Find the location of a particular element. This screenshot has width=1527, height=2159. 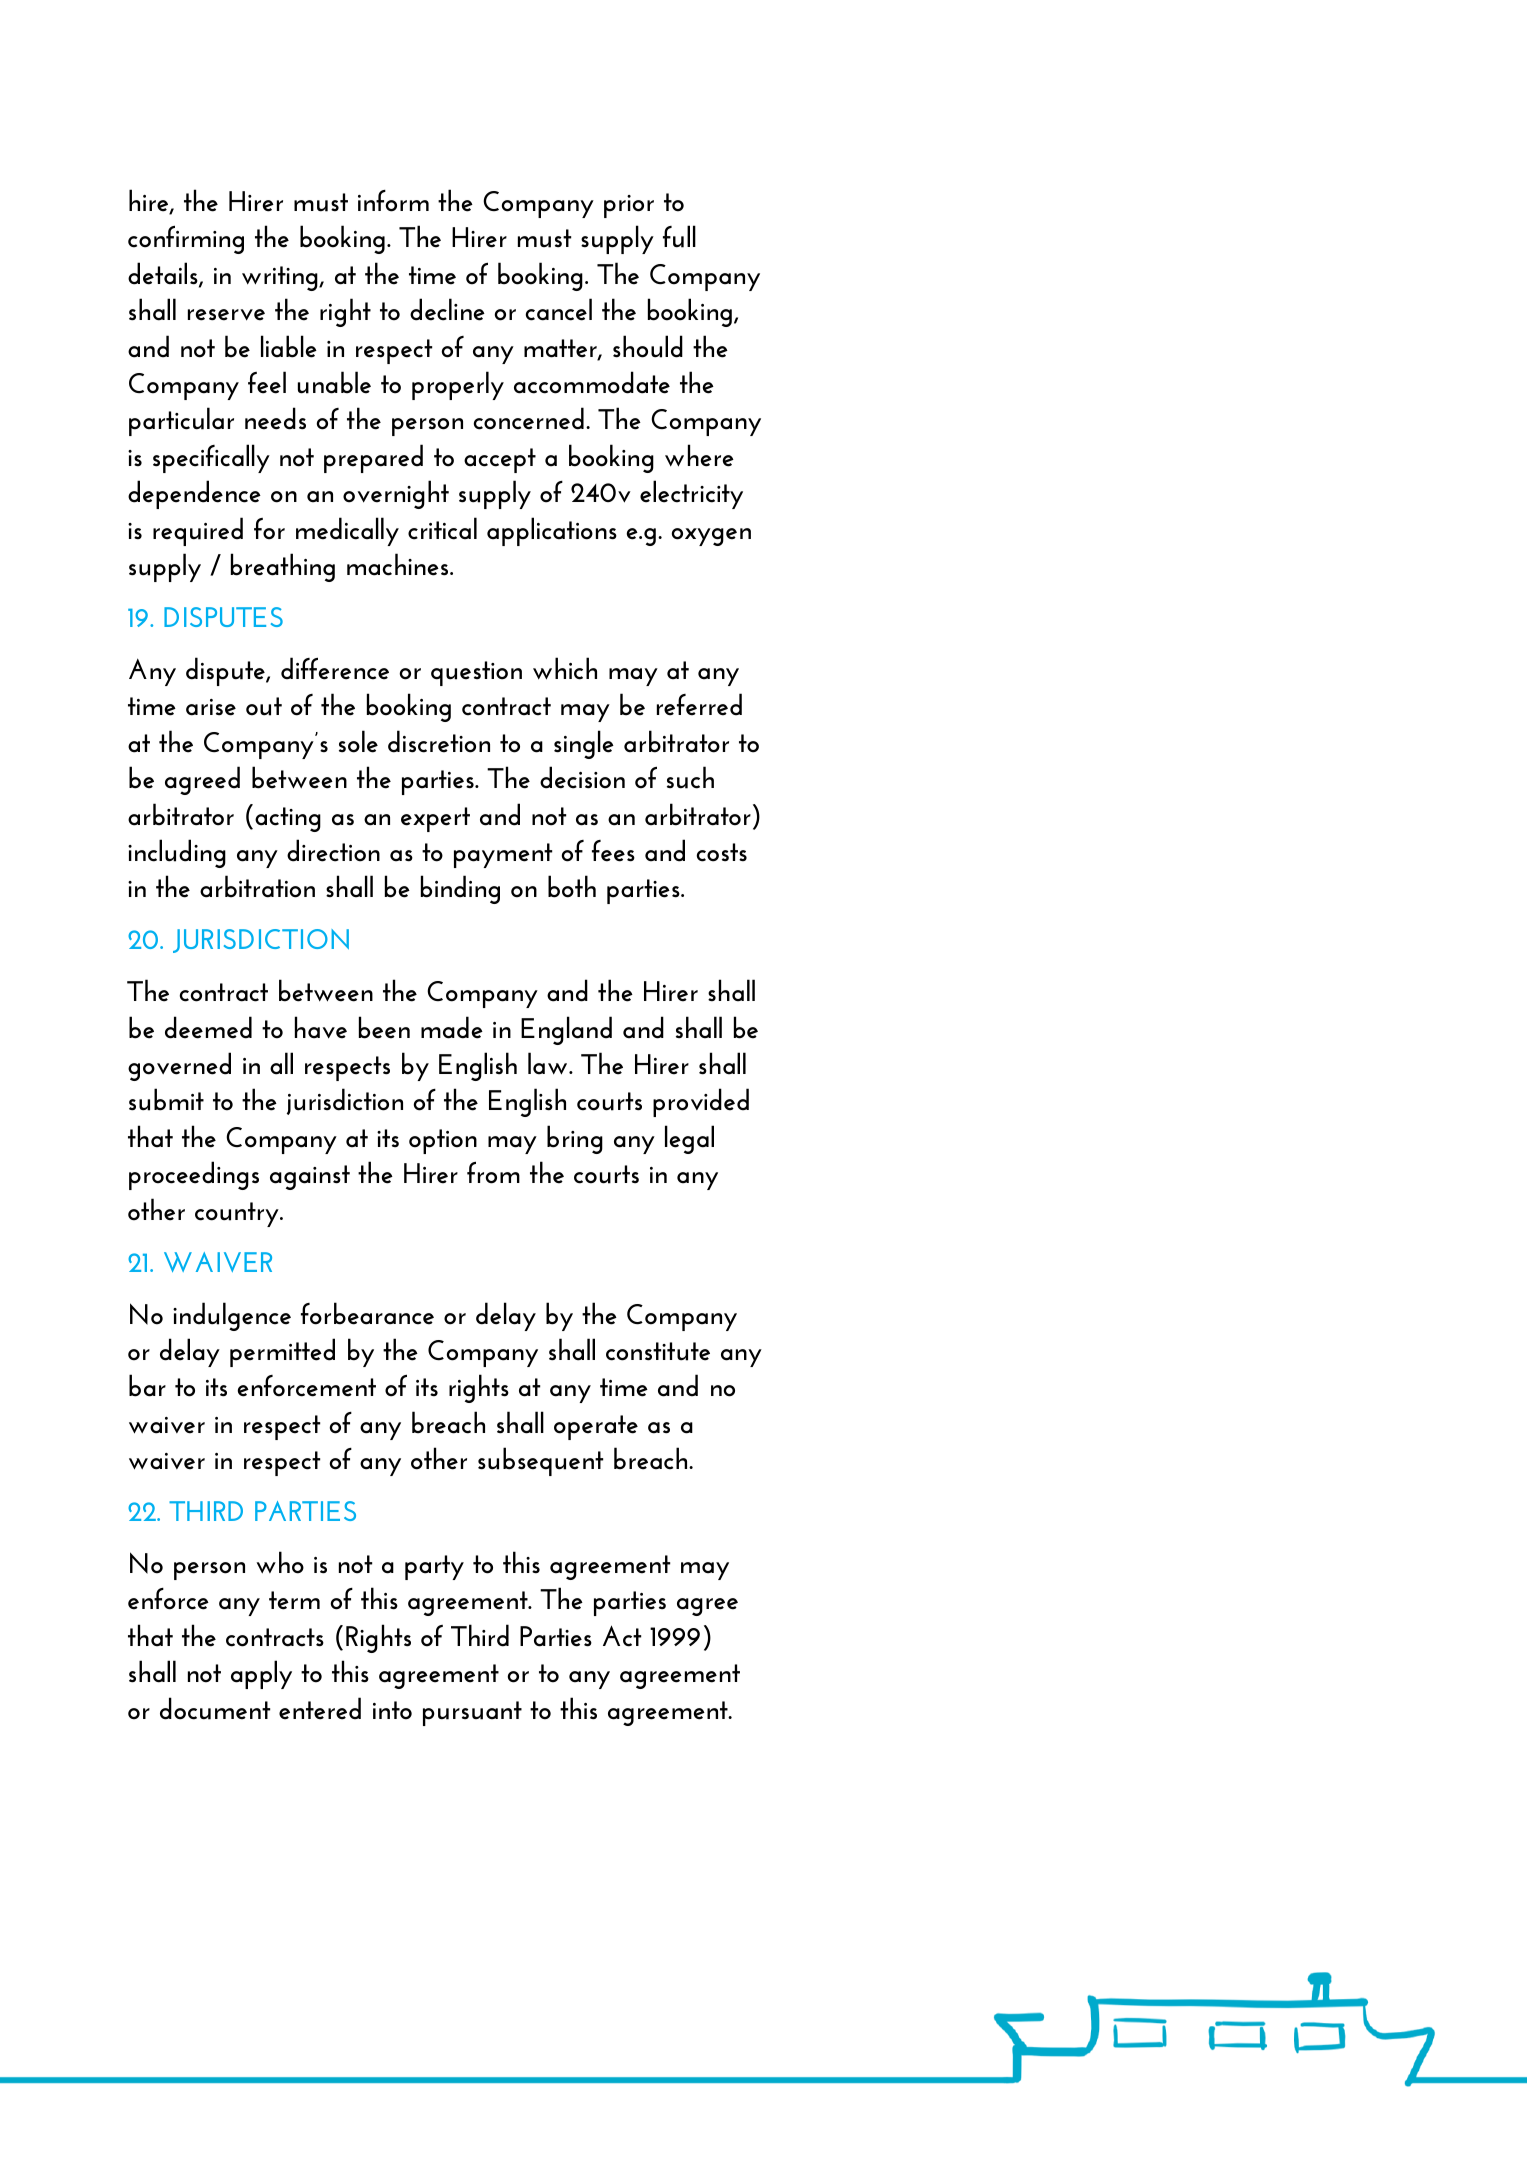

decline is located at coordinates (447, 309).
